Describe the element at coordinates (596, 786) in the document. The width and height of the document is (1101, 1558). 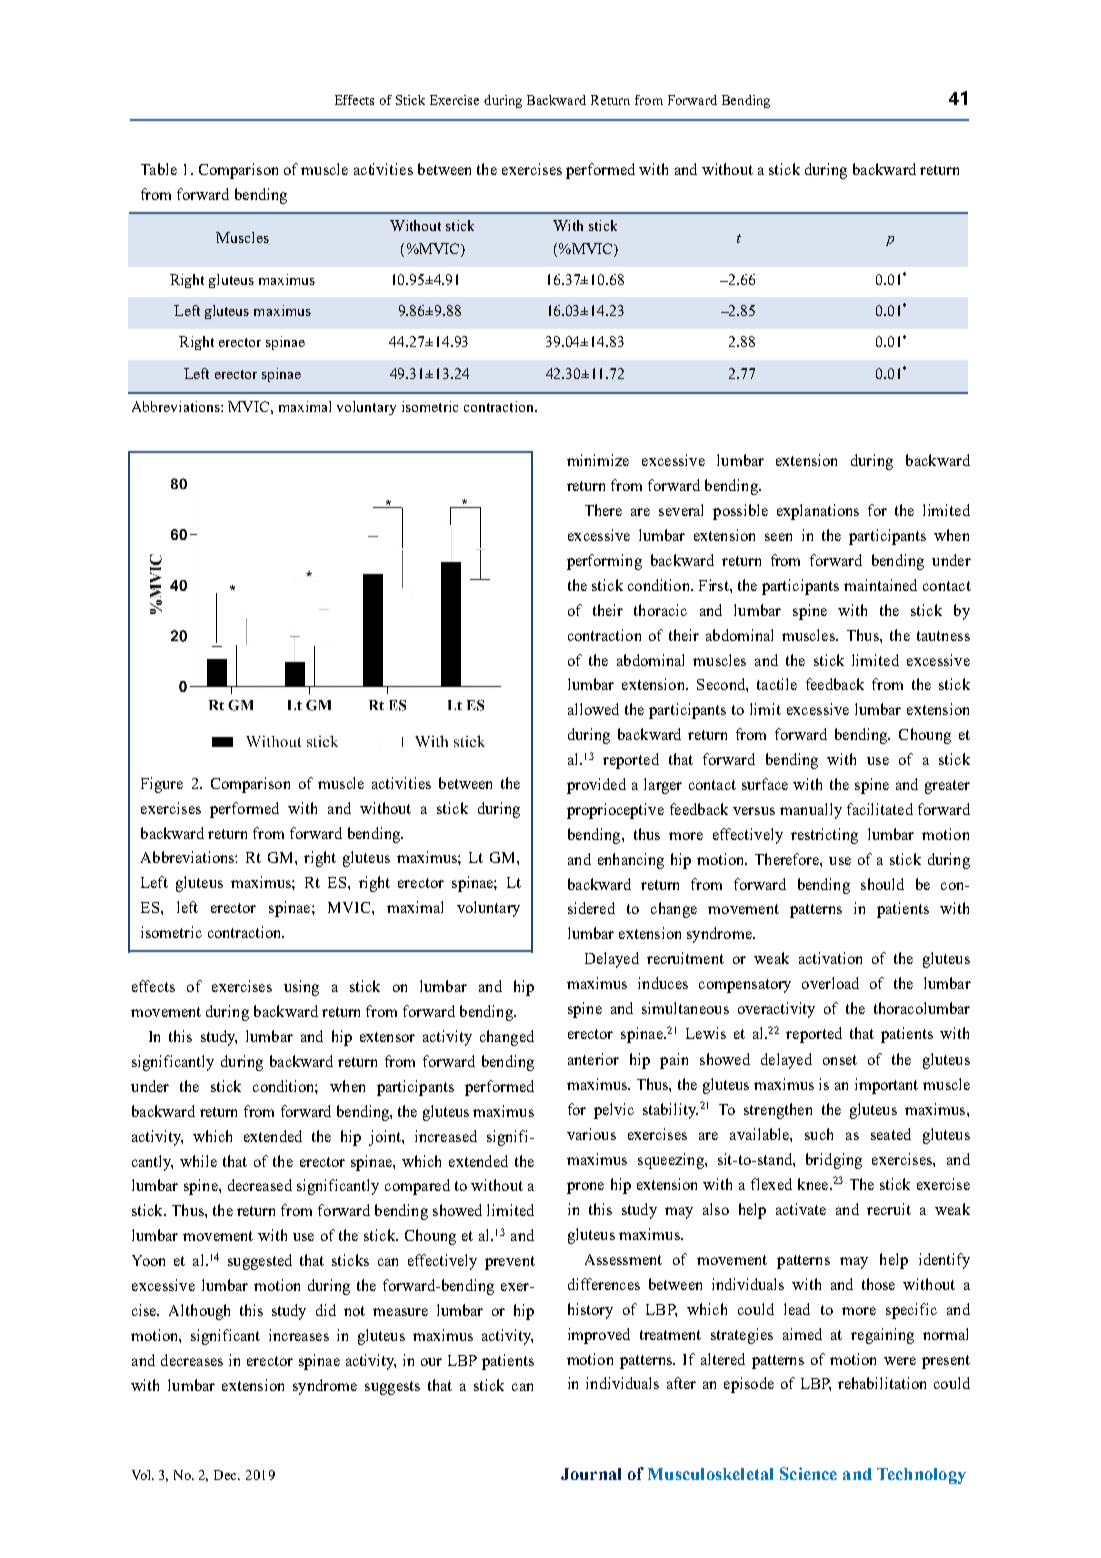
I see `provided` at that location.
